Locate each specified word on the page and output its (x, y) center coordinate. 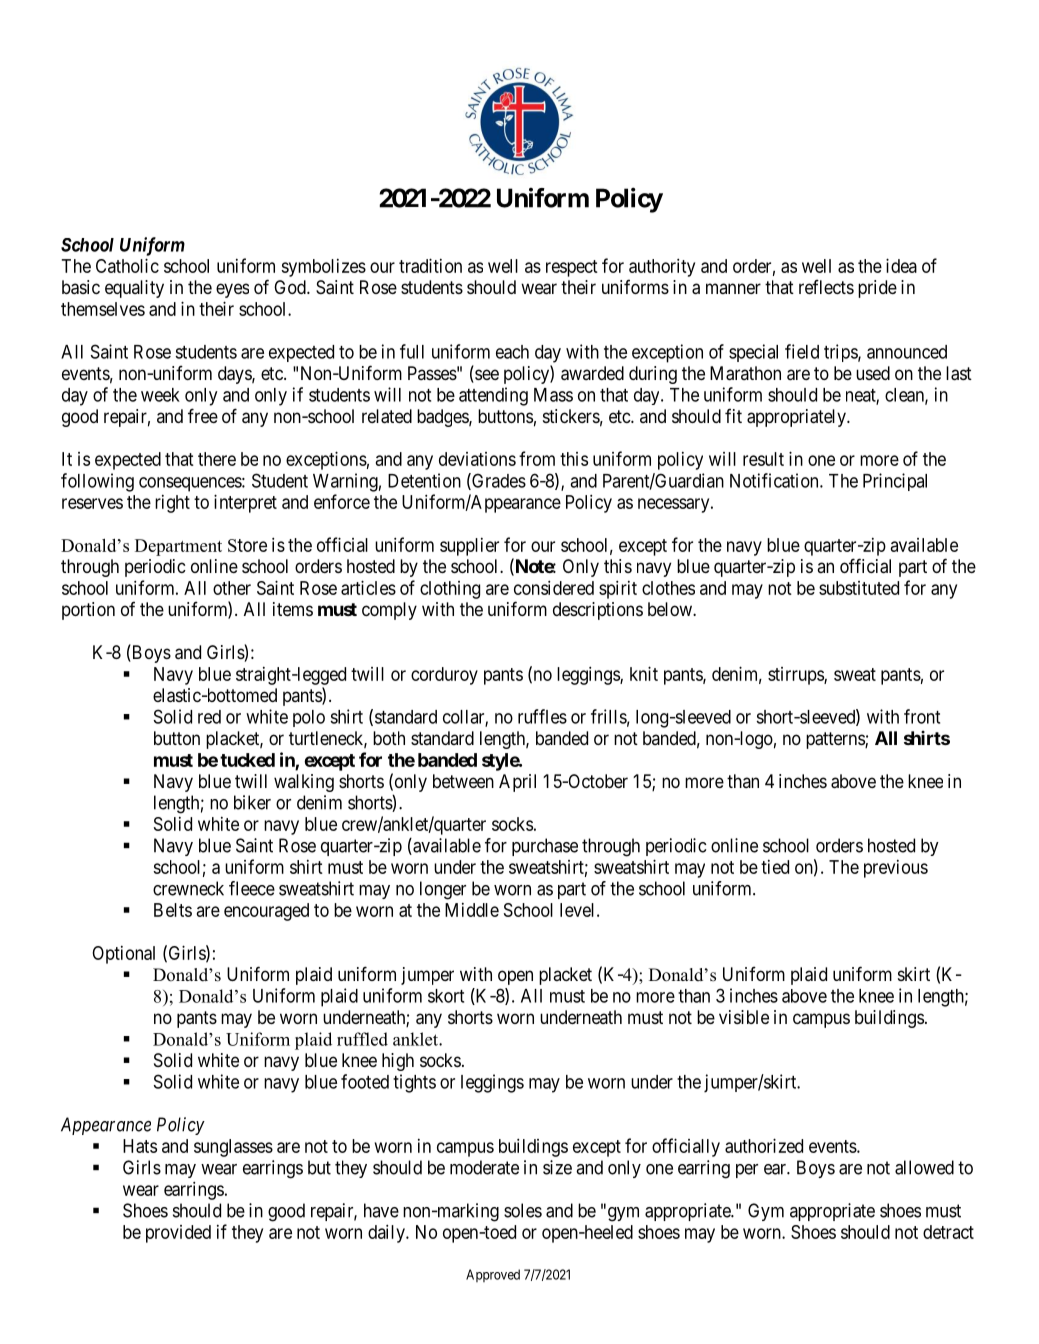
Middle (472, 910)
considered (554, 587)
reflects (826, 286)
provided (178, 1234)
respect (572, 268)
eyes (232, 290)
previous (896, 869)
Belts (173, 910)
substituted (859, 588)
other (232, 588)
